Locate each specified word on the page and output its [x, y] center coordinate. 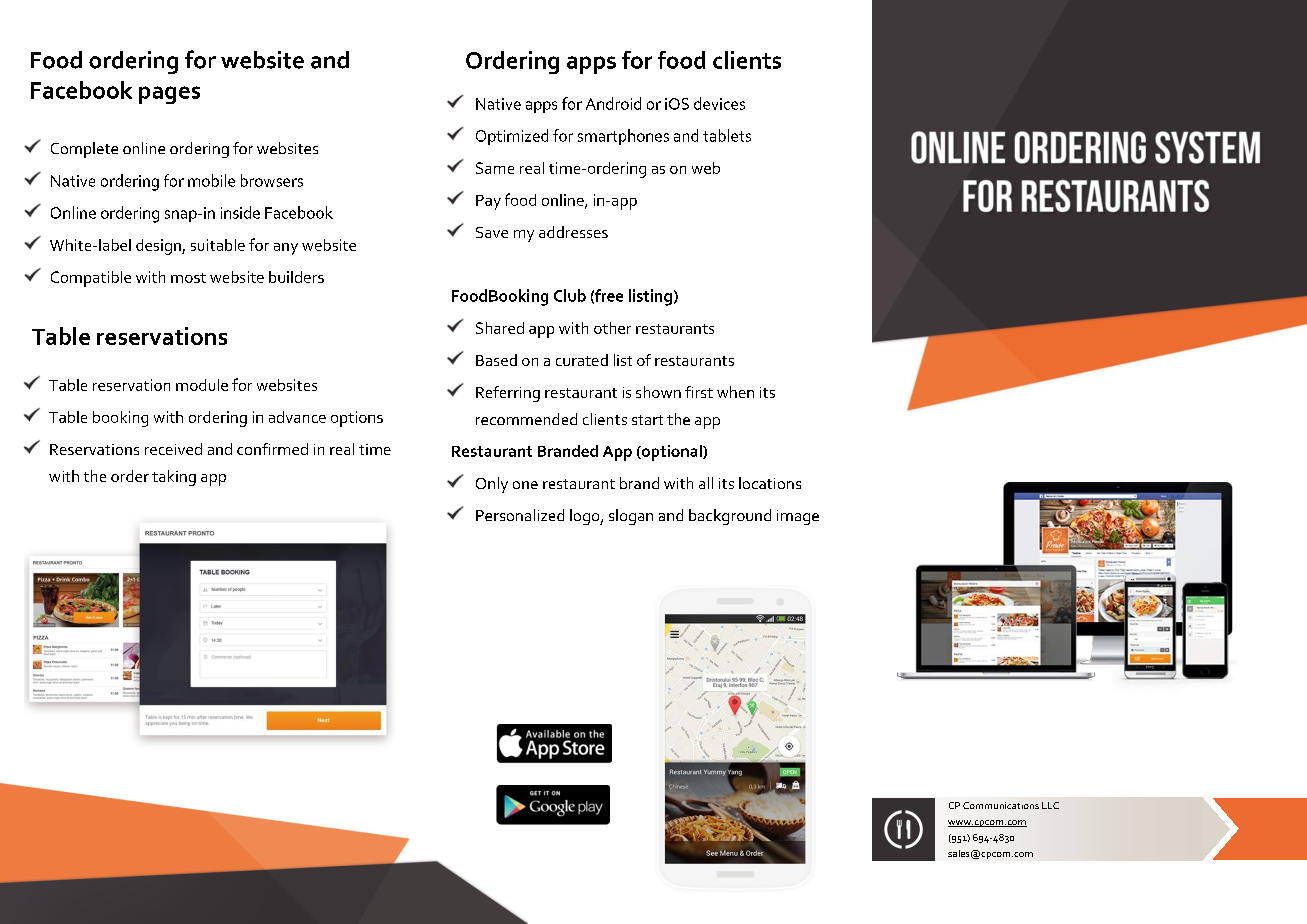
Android [613, 103]
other [612, 328]
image [798, 517]
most [188, 278]
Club [570, 295]
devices [719, 103]
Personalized [520, 515]
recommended [526, 419]
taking [174, 478]
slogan [631, 517]
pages [169, 95]
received [173, 449]
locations [770, 483]
